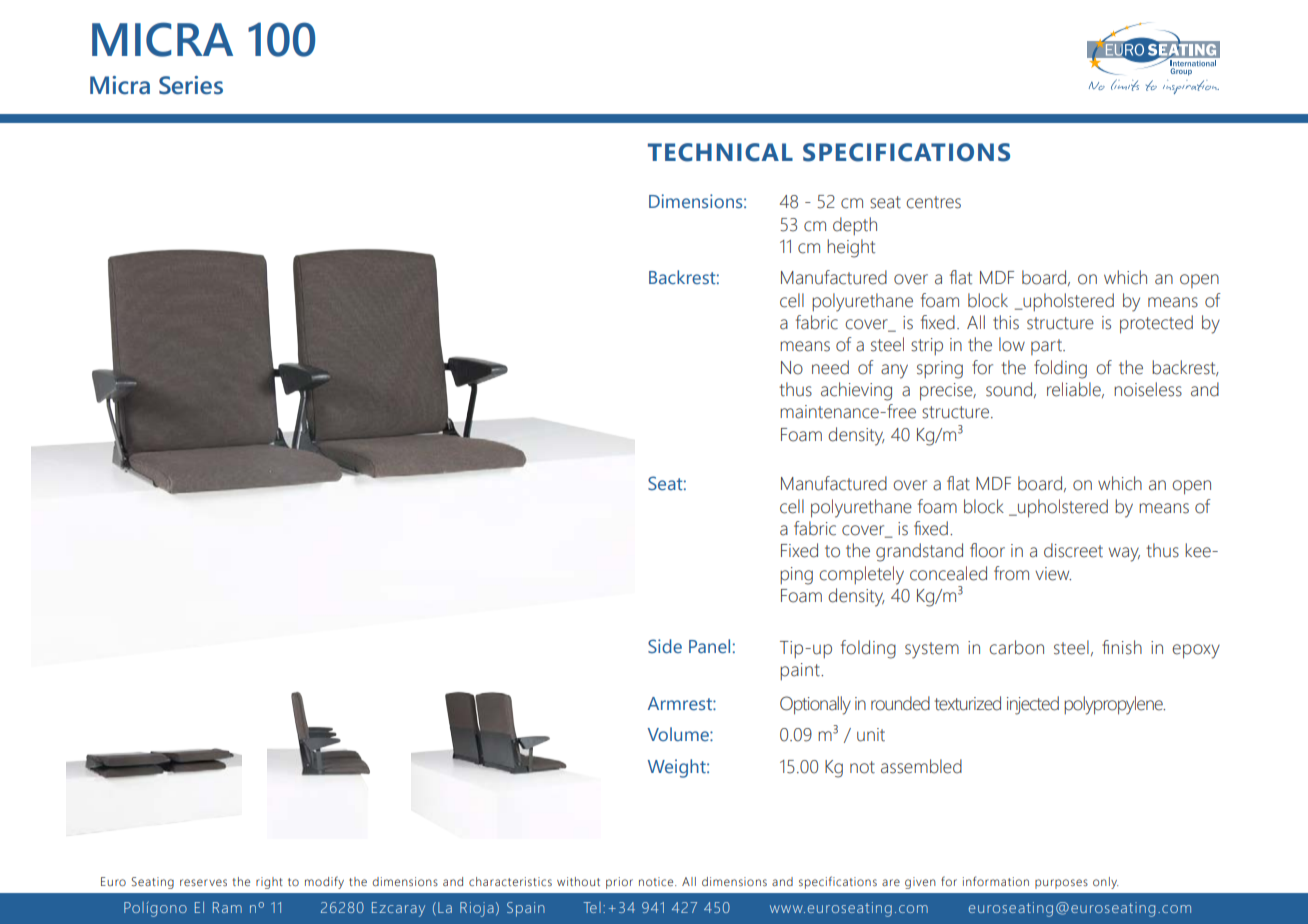  I want to click on finish, so click(1122, 647).
